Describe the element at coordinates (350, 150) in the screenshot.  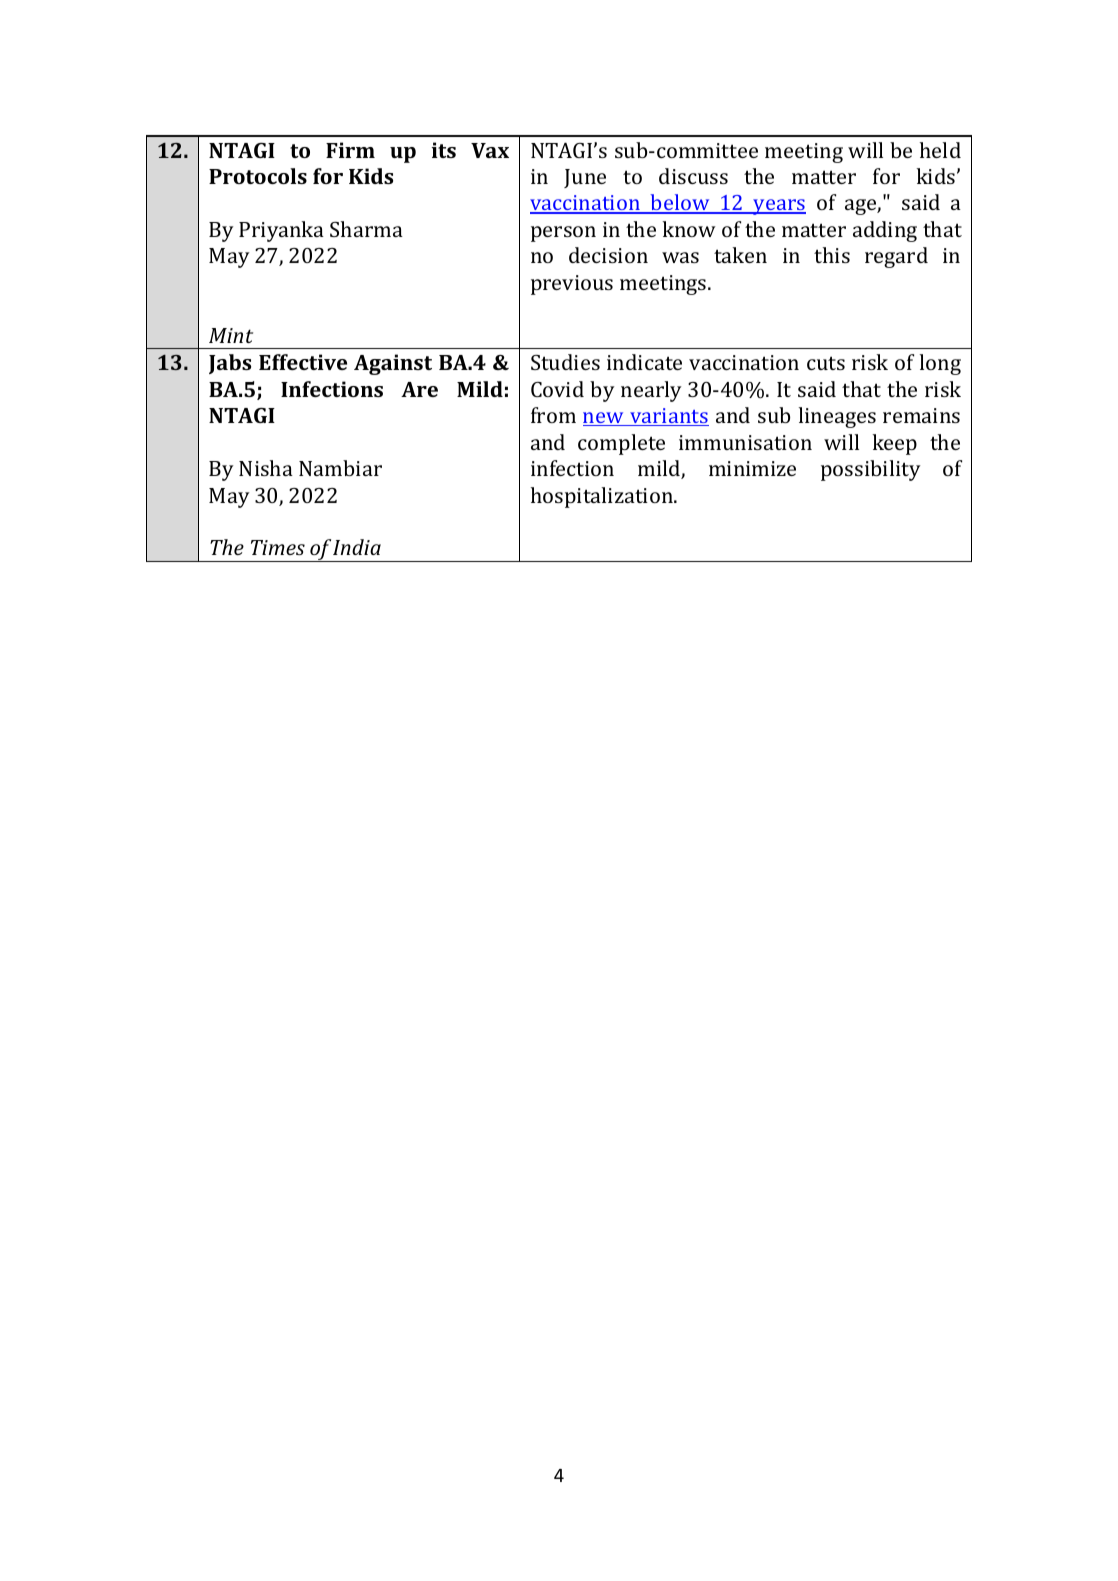
I see `Firm` at that location.
